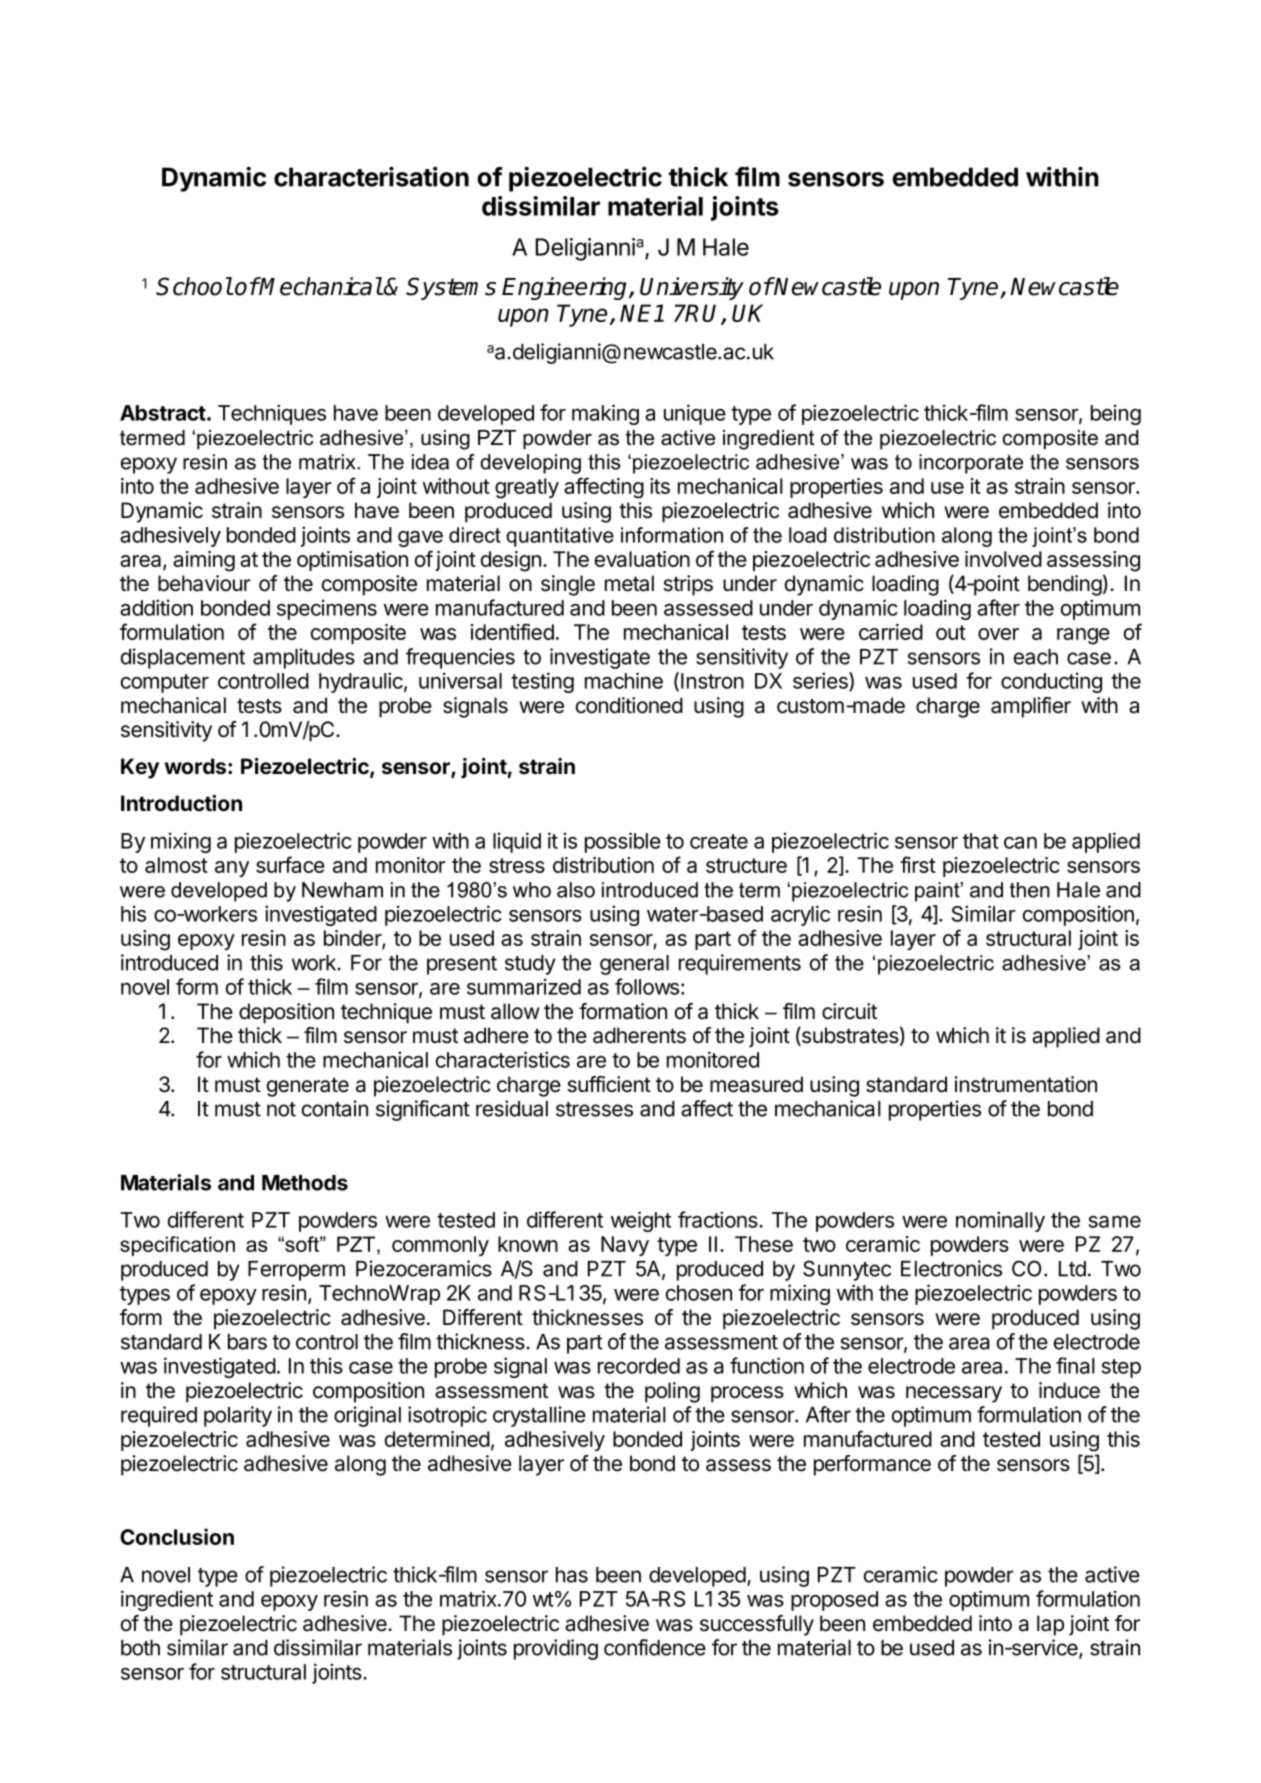  Describe the element at coordinates (576, 890) in the screenshot. I see `also` at that location.
